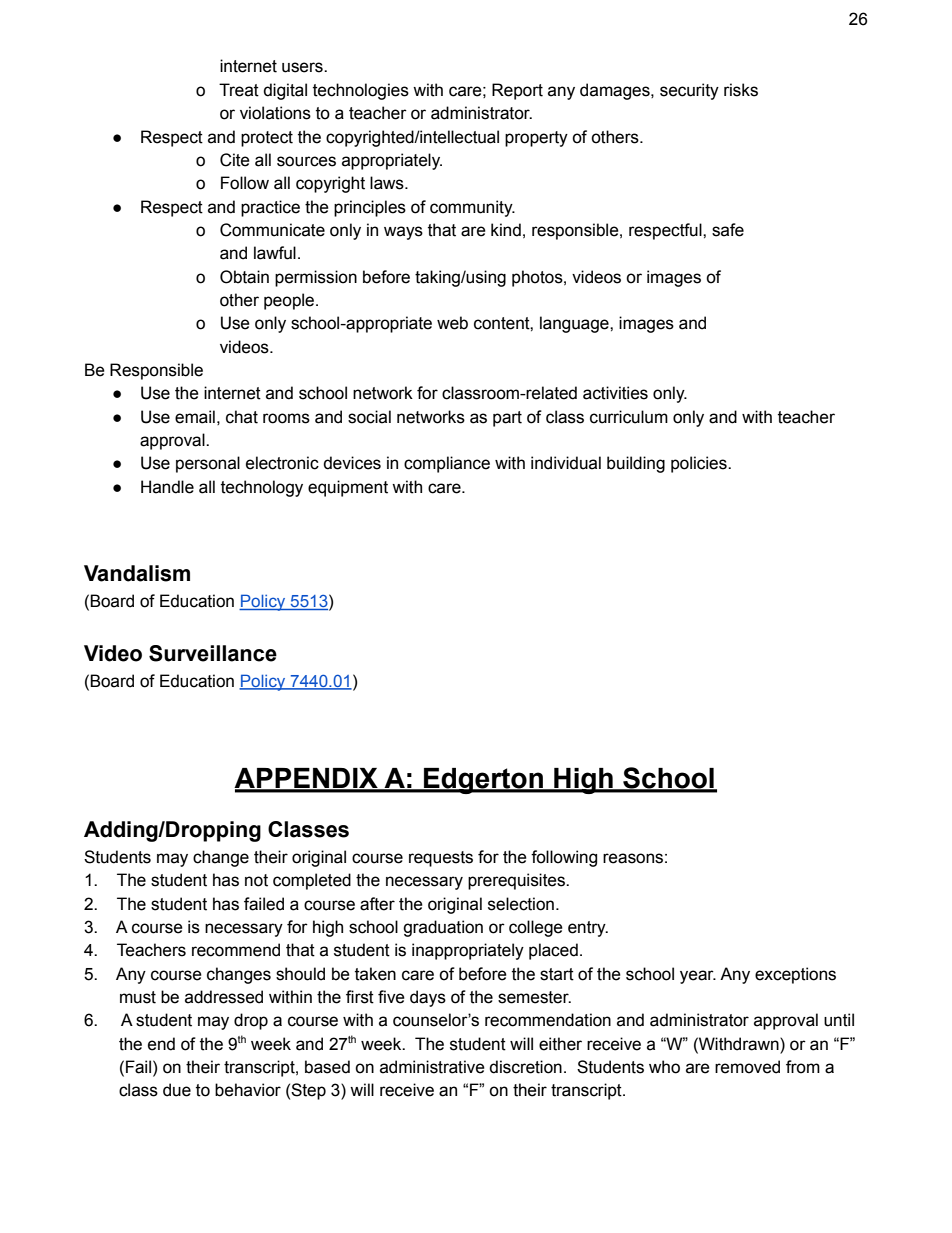 The image size is (952, 1233). Describe the element at coordinates (256, 880) in the screenshot. I see `not` at that location.
